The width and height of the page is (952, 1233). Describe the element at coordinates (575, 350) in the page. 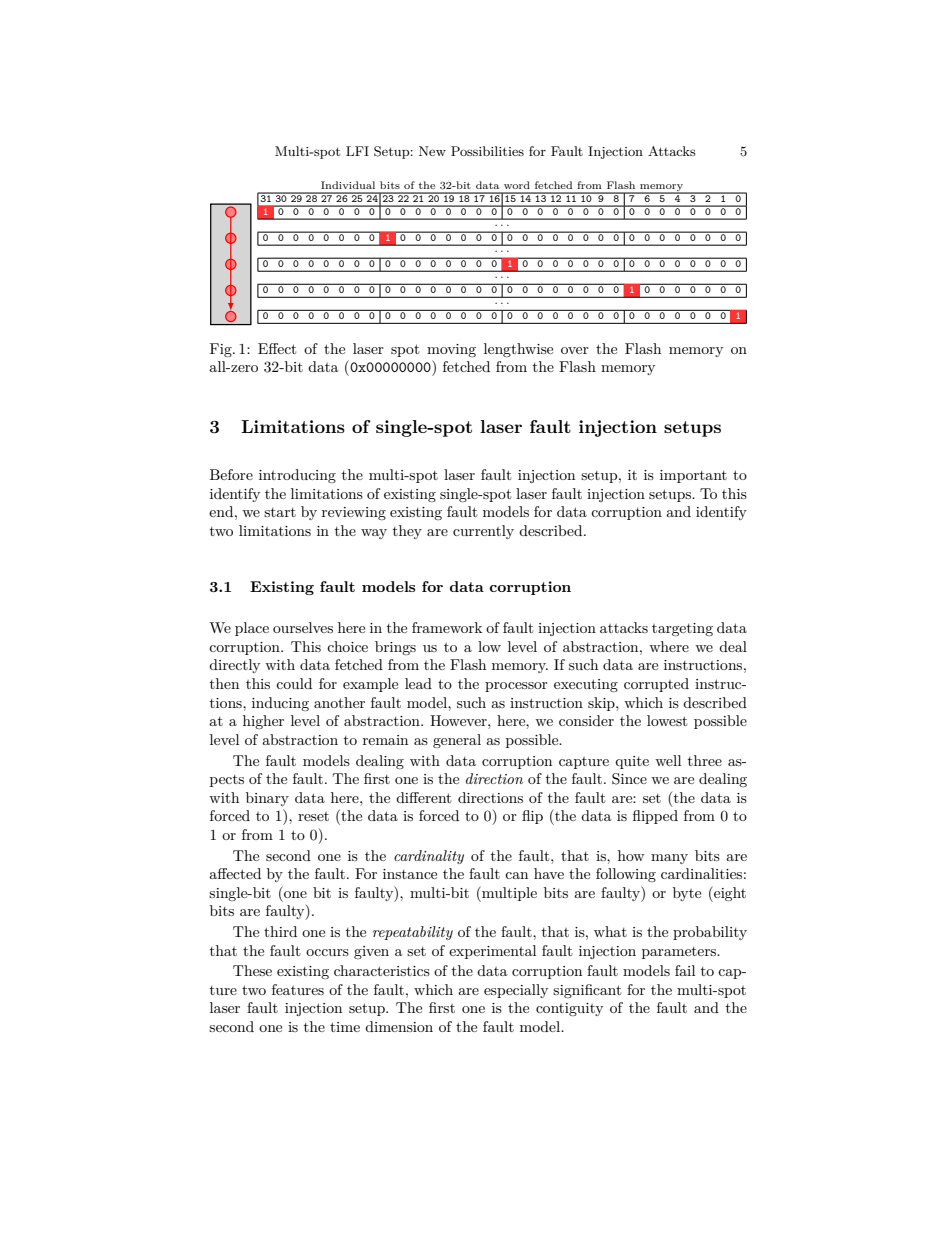

I see `over` at that location.
